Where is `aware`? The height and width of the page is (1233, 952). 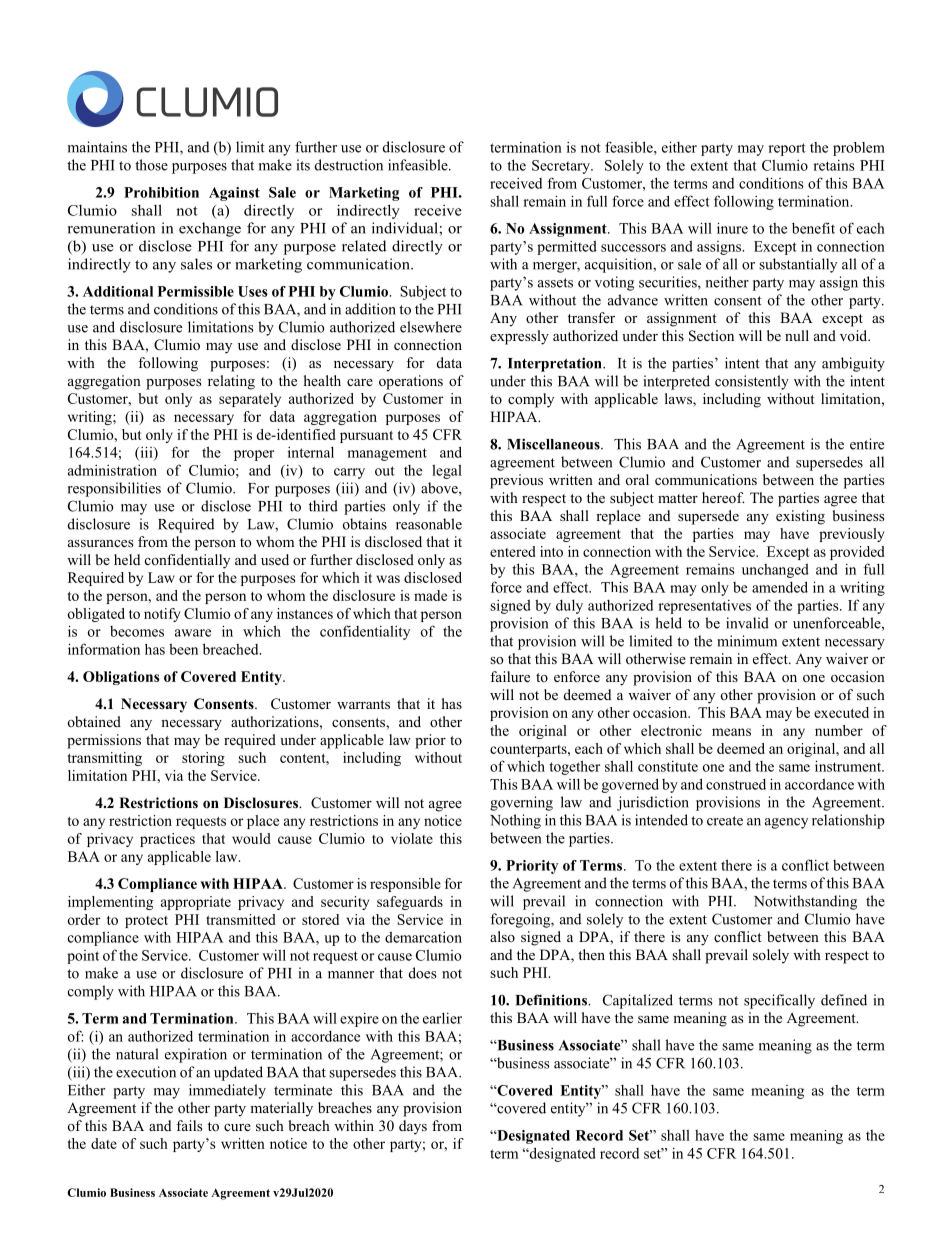 aware is located at coordinates (193, 633).
